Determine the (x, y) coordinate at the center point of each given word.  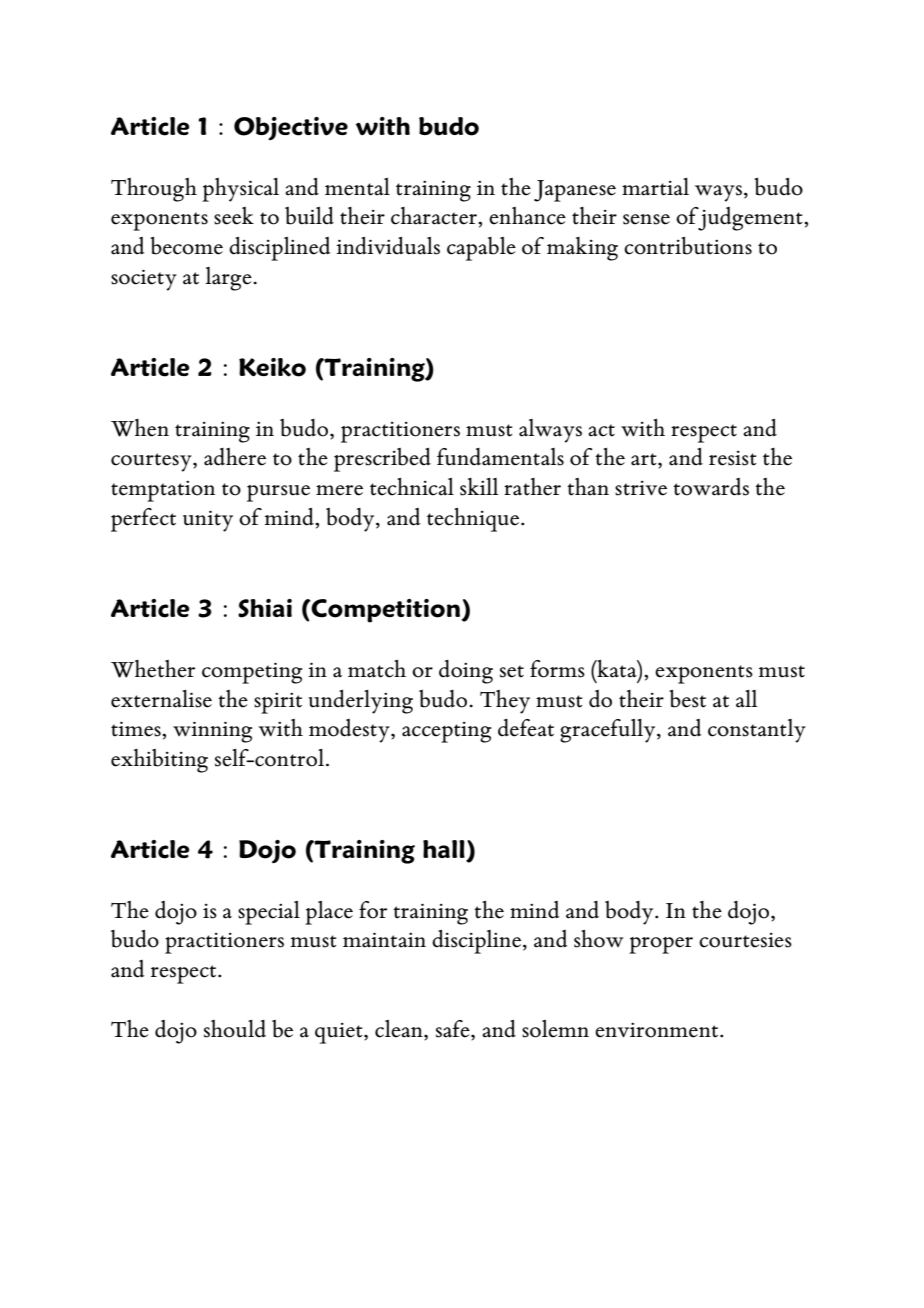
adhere (235, 457)
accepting (446, 732)
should (235, 1029)
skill (479, 487)
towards (711, 487)
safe (454, 1029)
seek (234, 216)
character (435, 217)
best (687, 699)
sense (646, 219)
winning (212, 732)
